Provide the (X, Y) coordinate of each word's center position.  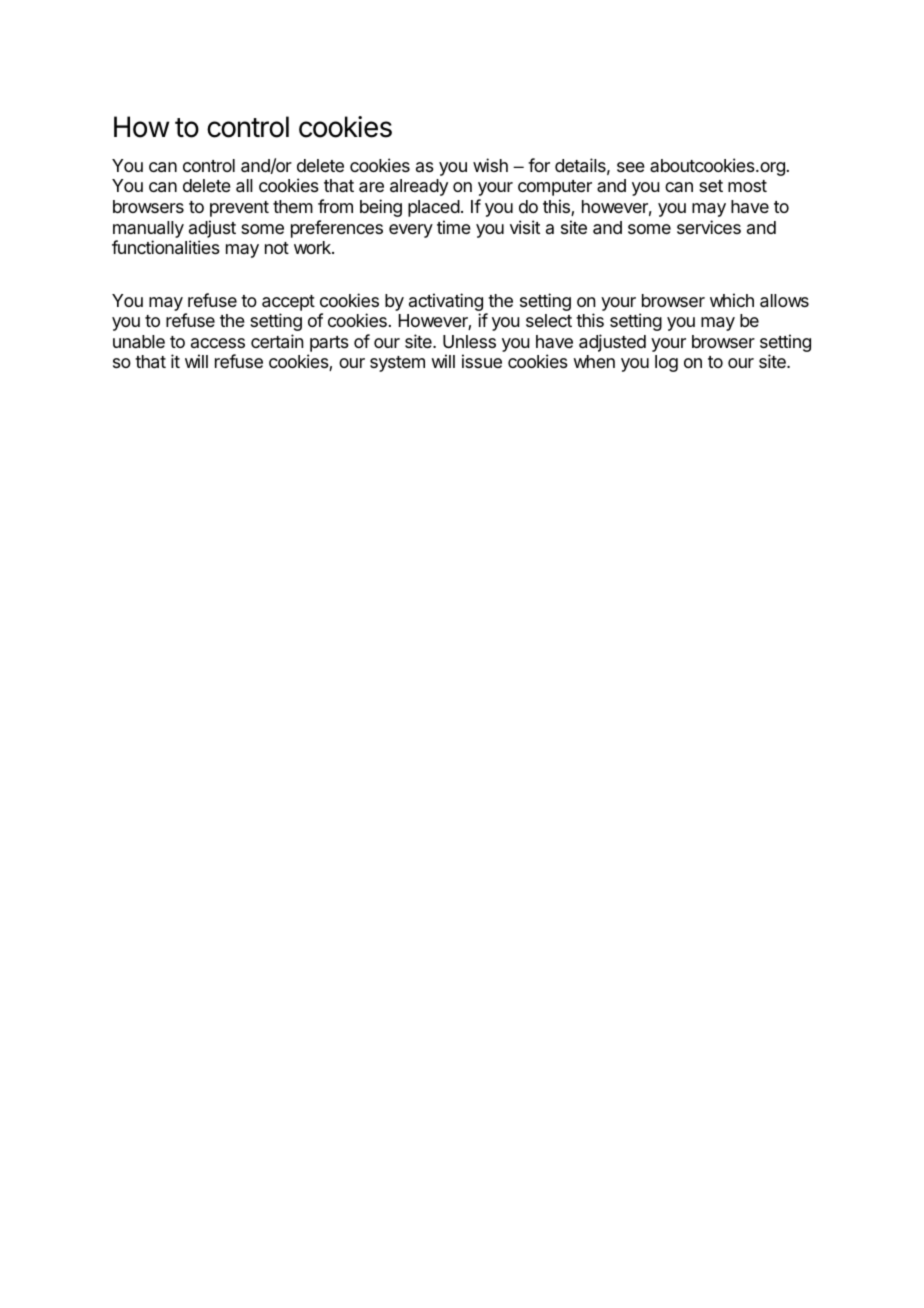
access (218, 343)
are (371, 187)
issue (482, 361)
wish (490, 165)
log (666, 363)
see (631, 167)
